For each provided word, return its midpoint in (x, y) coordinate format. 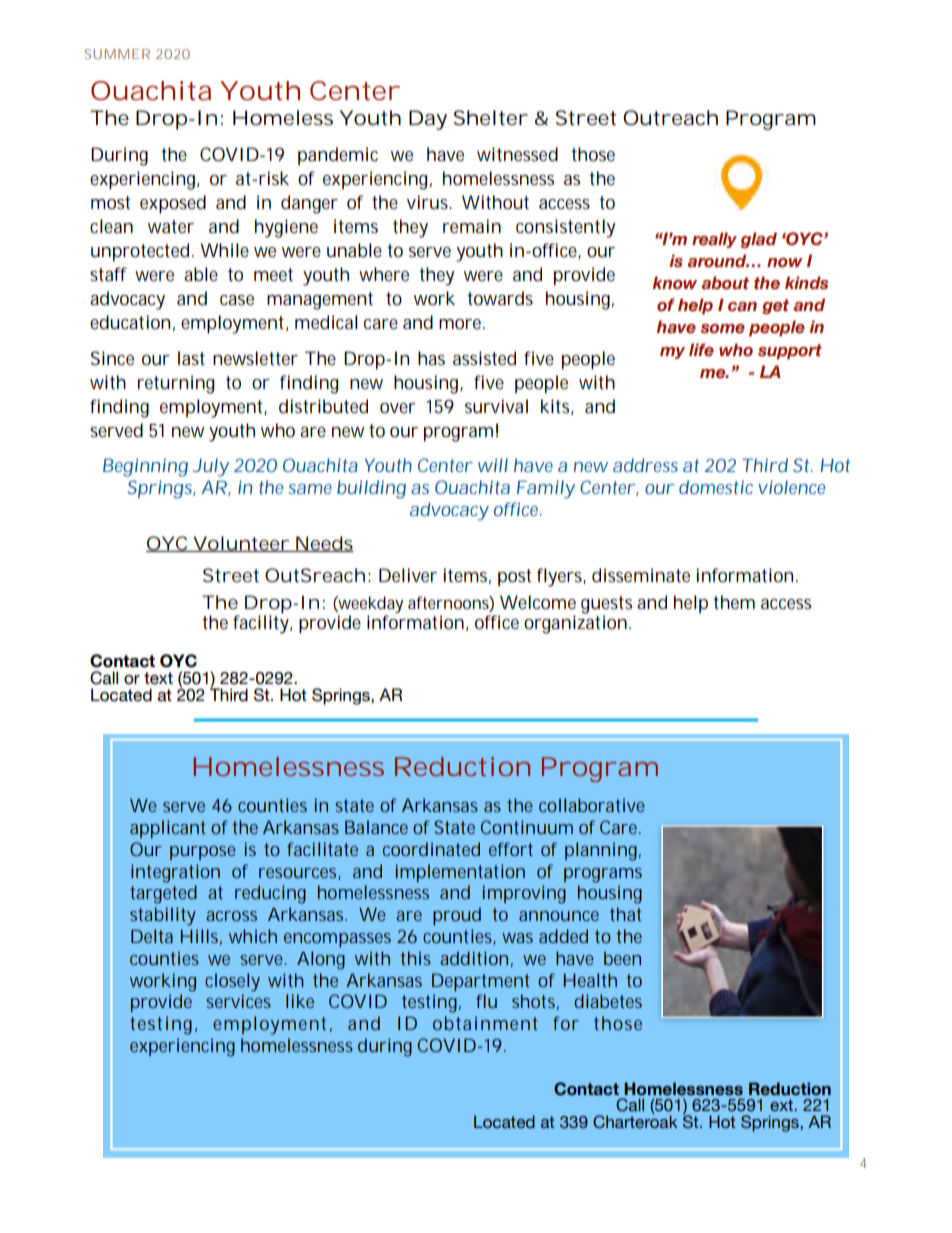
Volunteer (240, 544)
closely (232, 982)
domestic (716, 487)
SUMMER (117, 54)
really (714, 240)
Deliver (408, 575)
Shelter (491, 118)
